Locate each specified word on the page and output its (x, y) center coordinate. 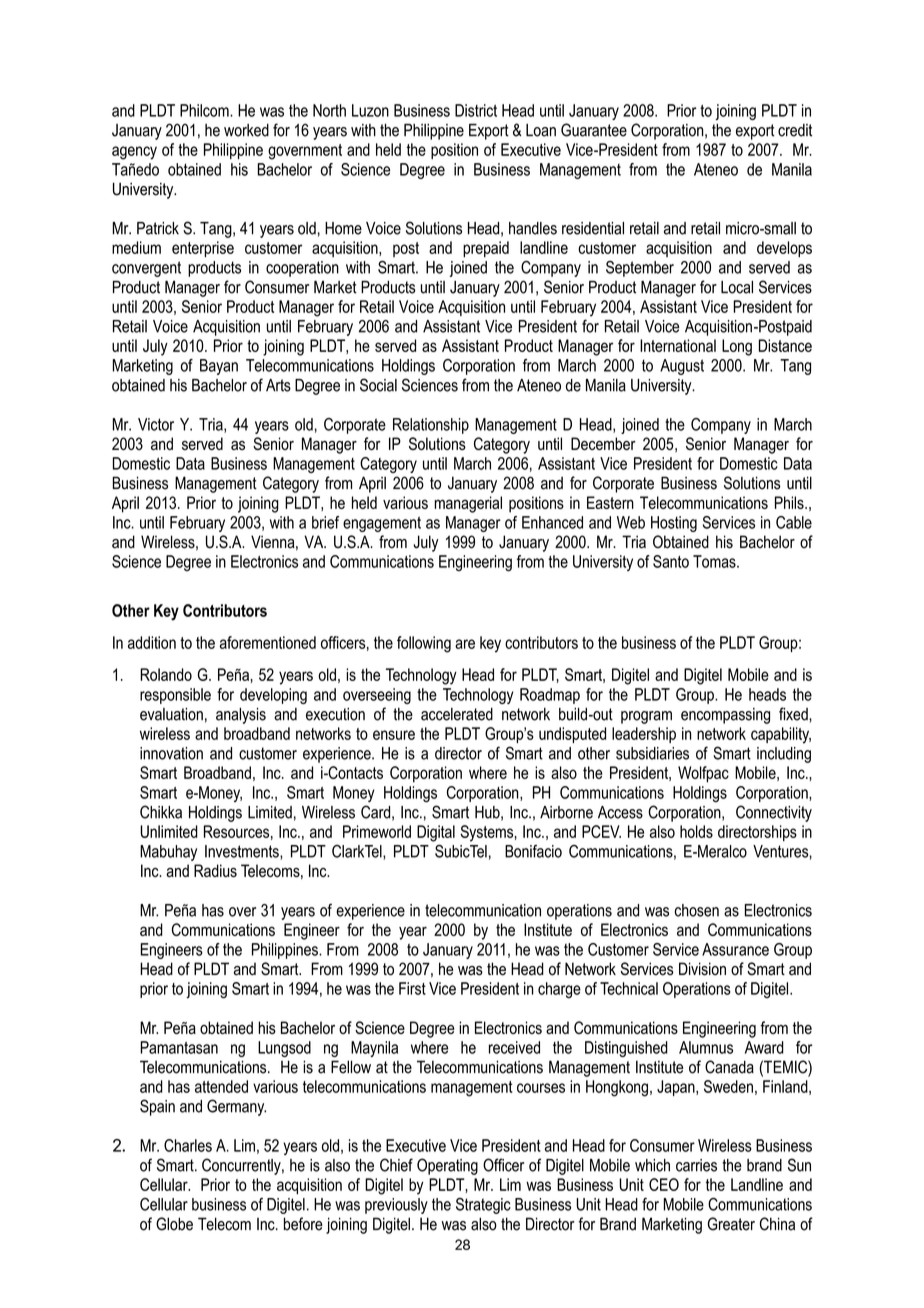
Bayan (219, 367)
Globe (174, 1224)
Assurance (735, 949)
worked (246, 130)
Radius (215, 870)
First (412, 988)
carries (696, 1165)
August (682, 367)
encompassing (725, 716)
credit (795, 130)
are (465, 644)
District (476, 110)
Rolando (166, 674)
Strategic (483, 1206)
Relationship (431, 426)
